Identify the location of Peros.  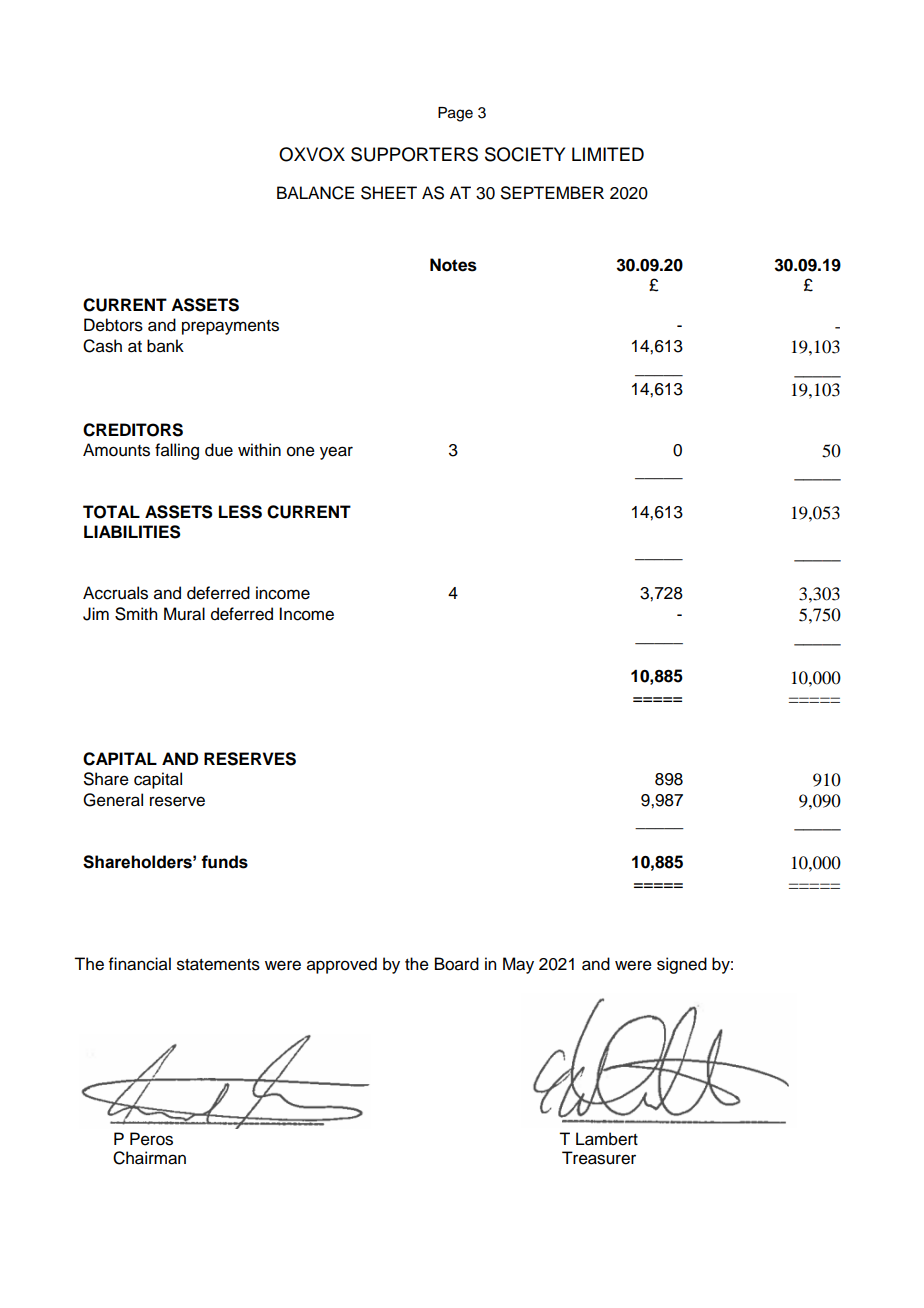
(151, 1139).
